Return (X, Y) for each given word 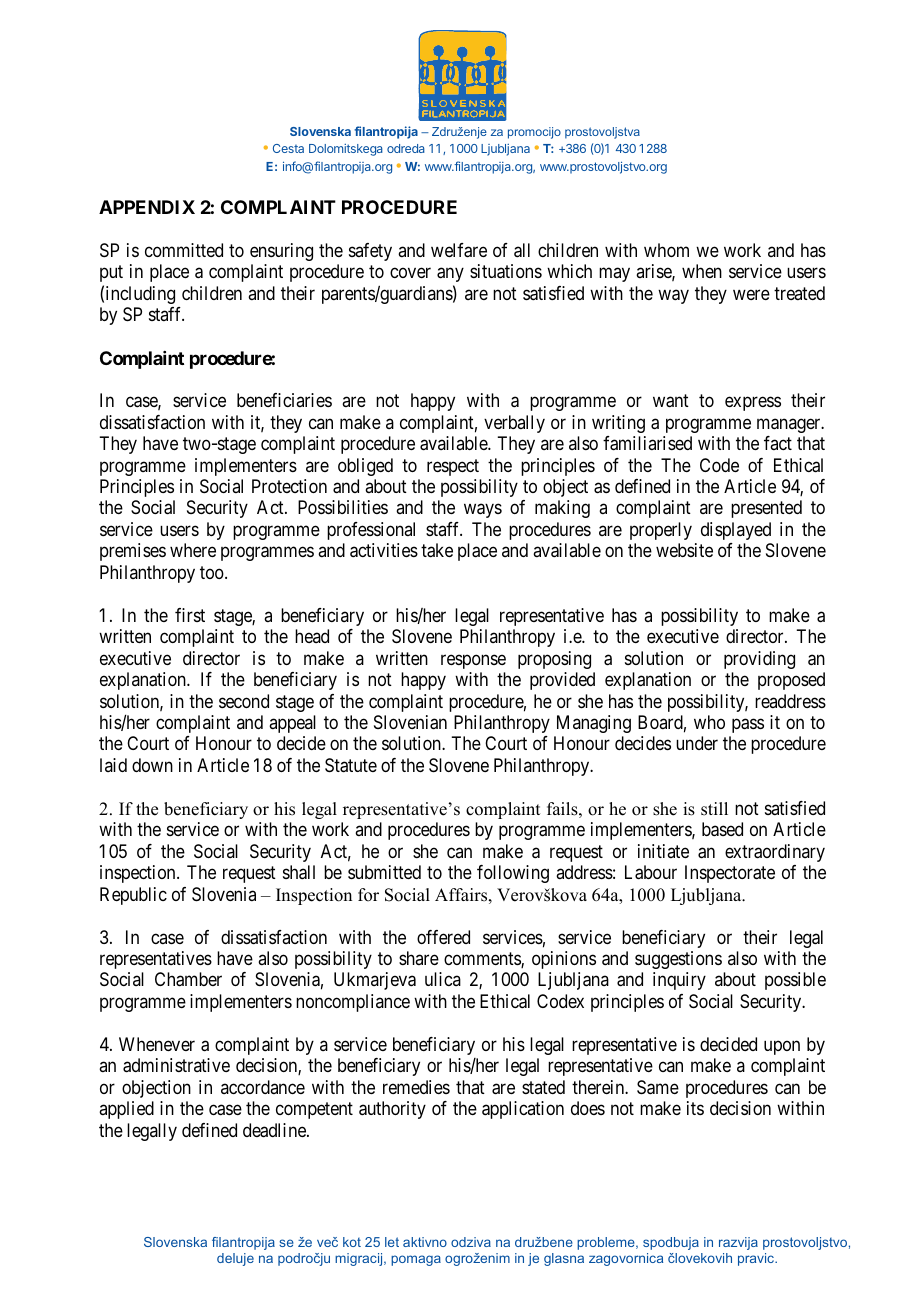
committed (184, 250)
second (244, 701)
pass (748, 725)
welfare (459, 250)
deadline (275, 1130)
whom (666, 250)
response (473, 661)
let (392, 1242)
